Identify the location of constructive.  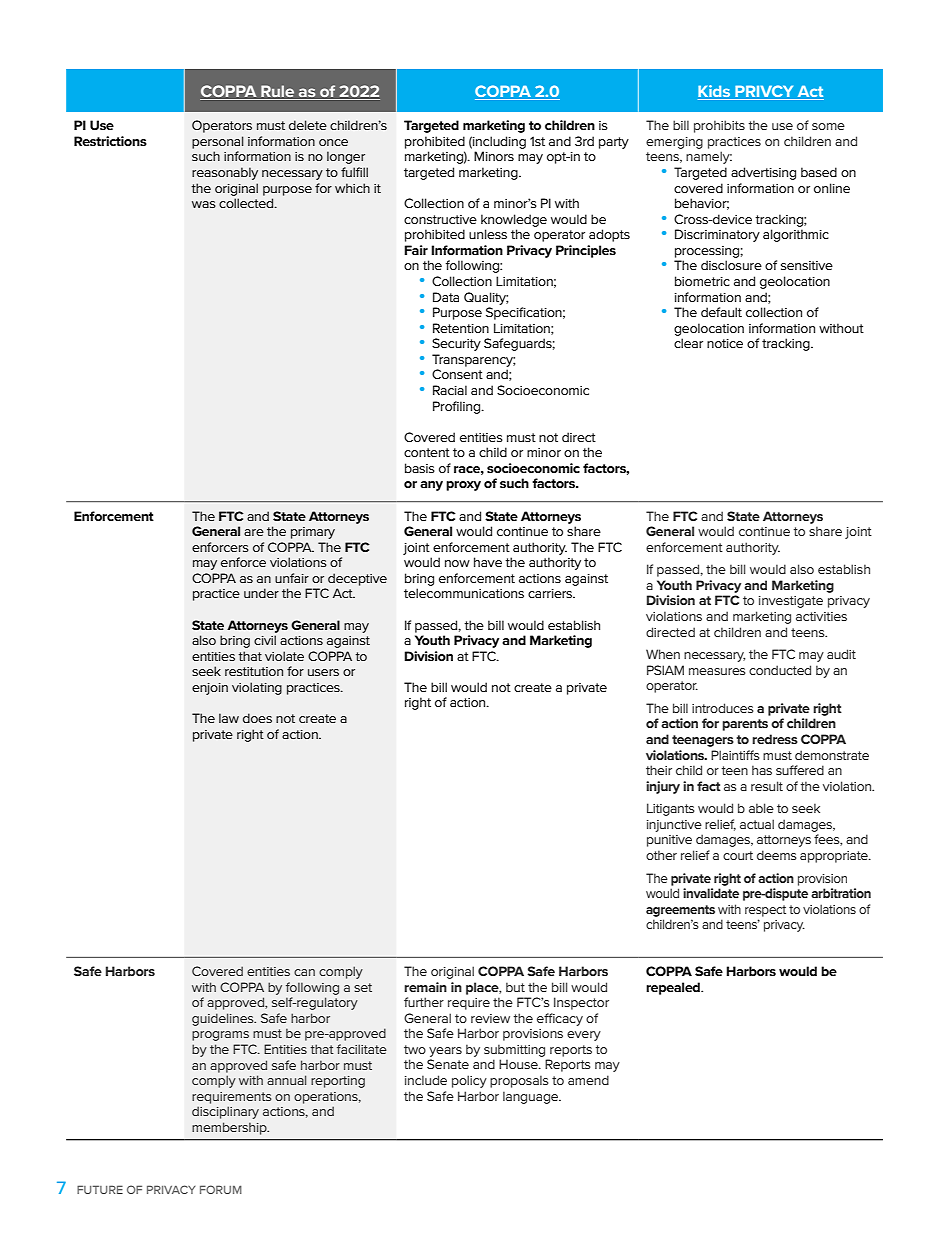
(440, 219).
